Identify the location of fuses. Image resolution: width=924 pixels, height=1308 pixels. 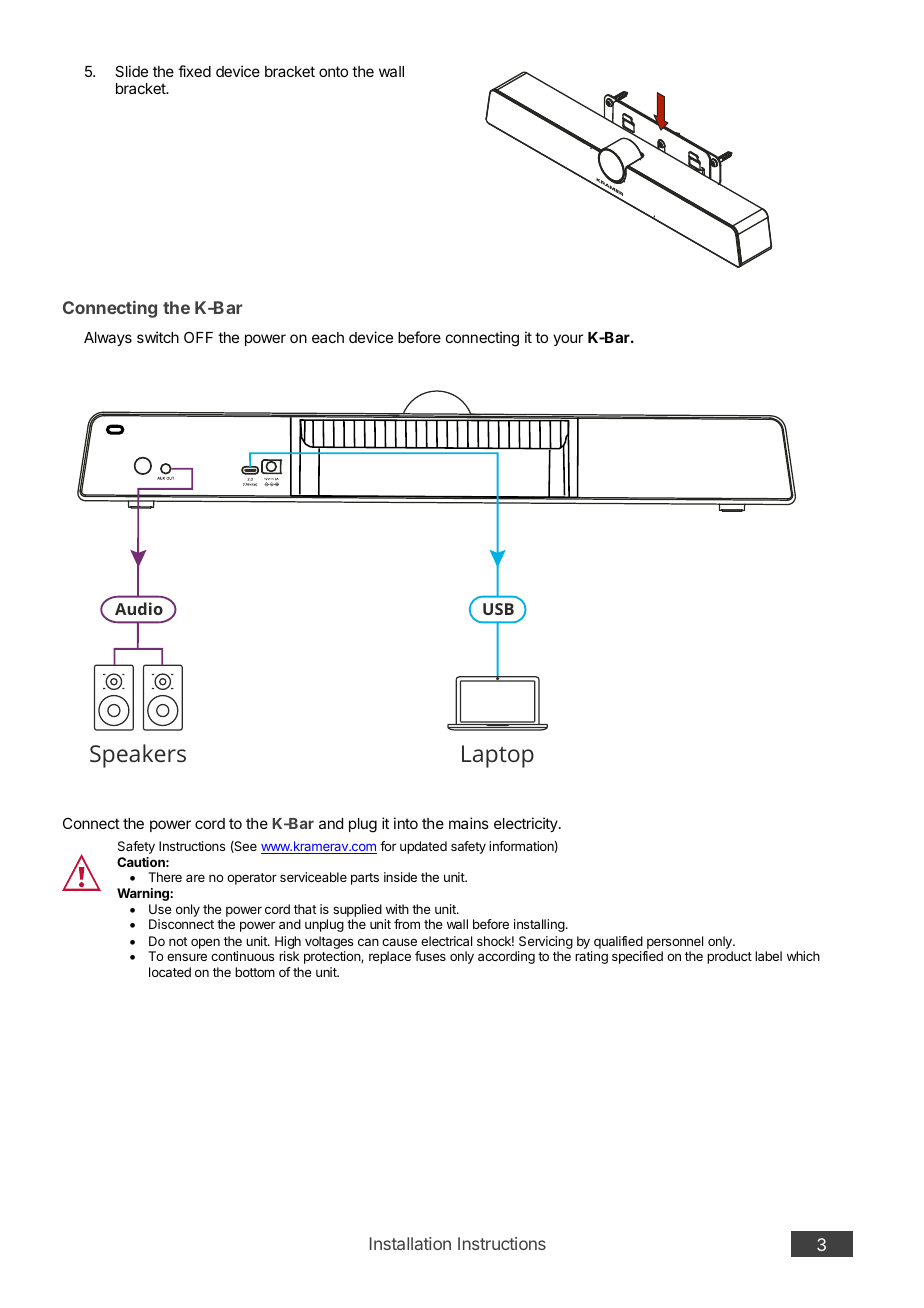
(430, 956).
